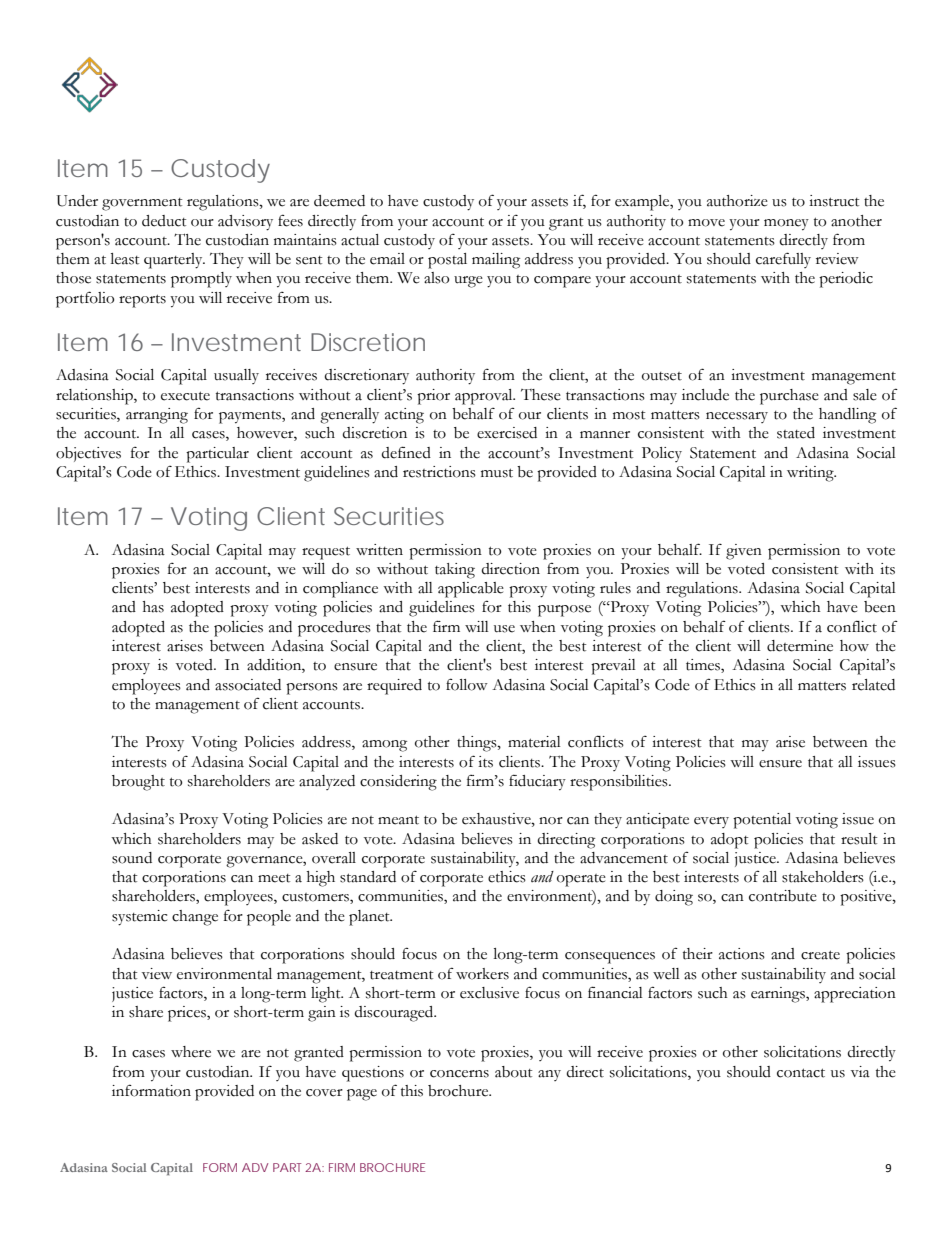 This screenshot has height=1233, width=952. Describe the element at coordinates (873, 685) in the screenshot. I see `related` at that location.
